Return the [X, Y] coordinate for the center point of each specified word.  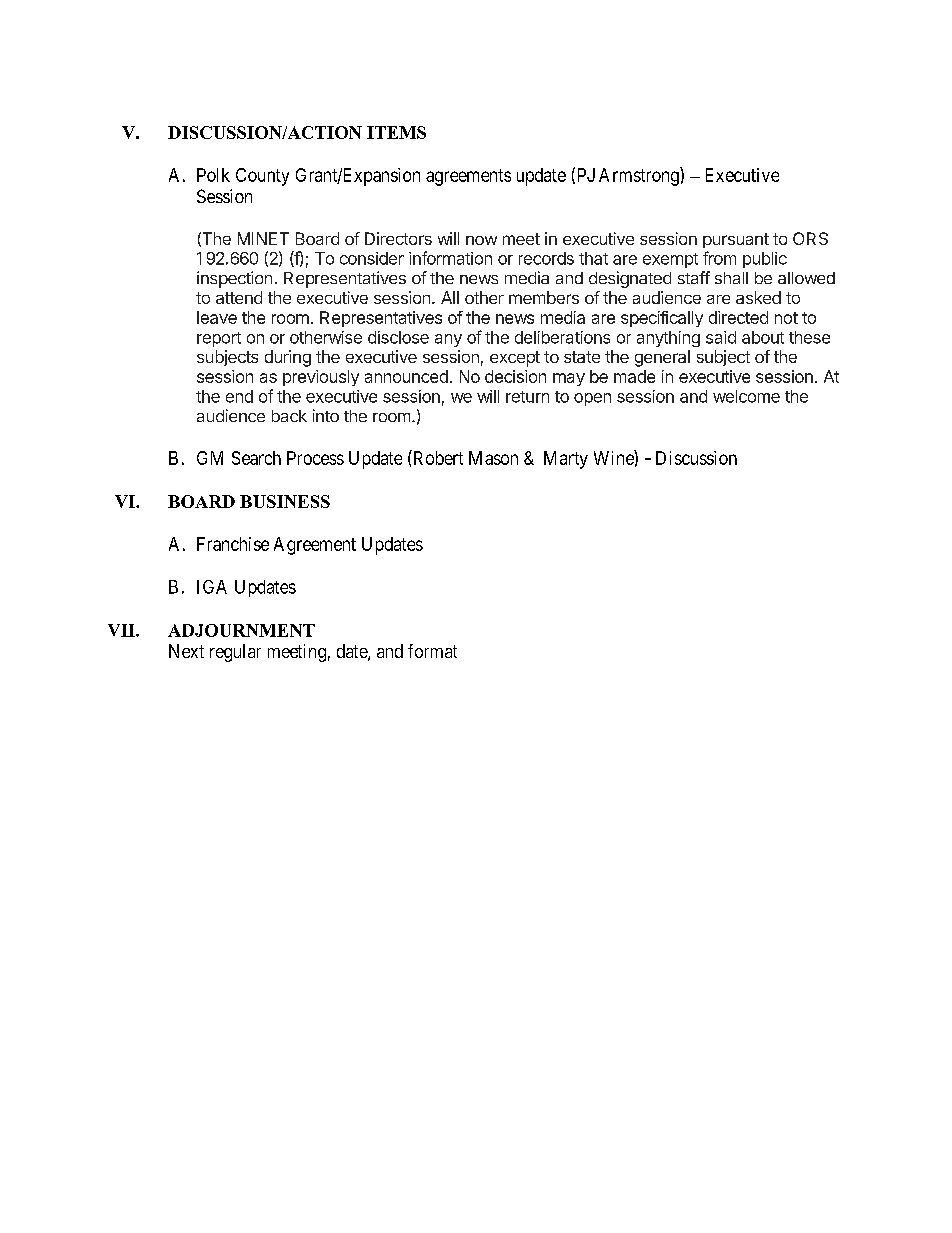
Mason [493, 458]
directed [738, 317]
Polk [213, 175]
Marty [566, 460]
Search [256, 458]
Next [186, 651]
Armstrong [640, 176]
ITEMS [396, 132]
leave [217, 317]
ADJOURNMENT [241, 630]
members [544, 297]
